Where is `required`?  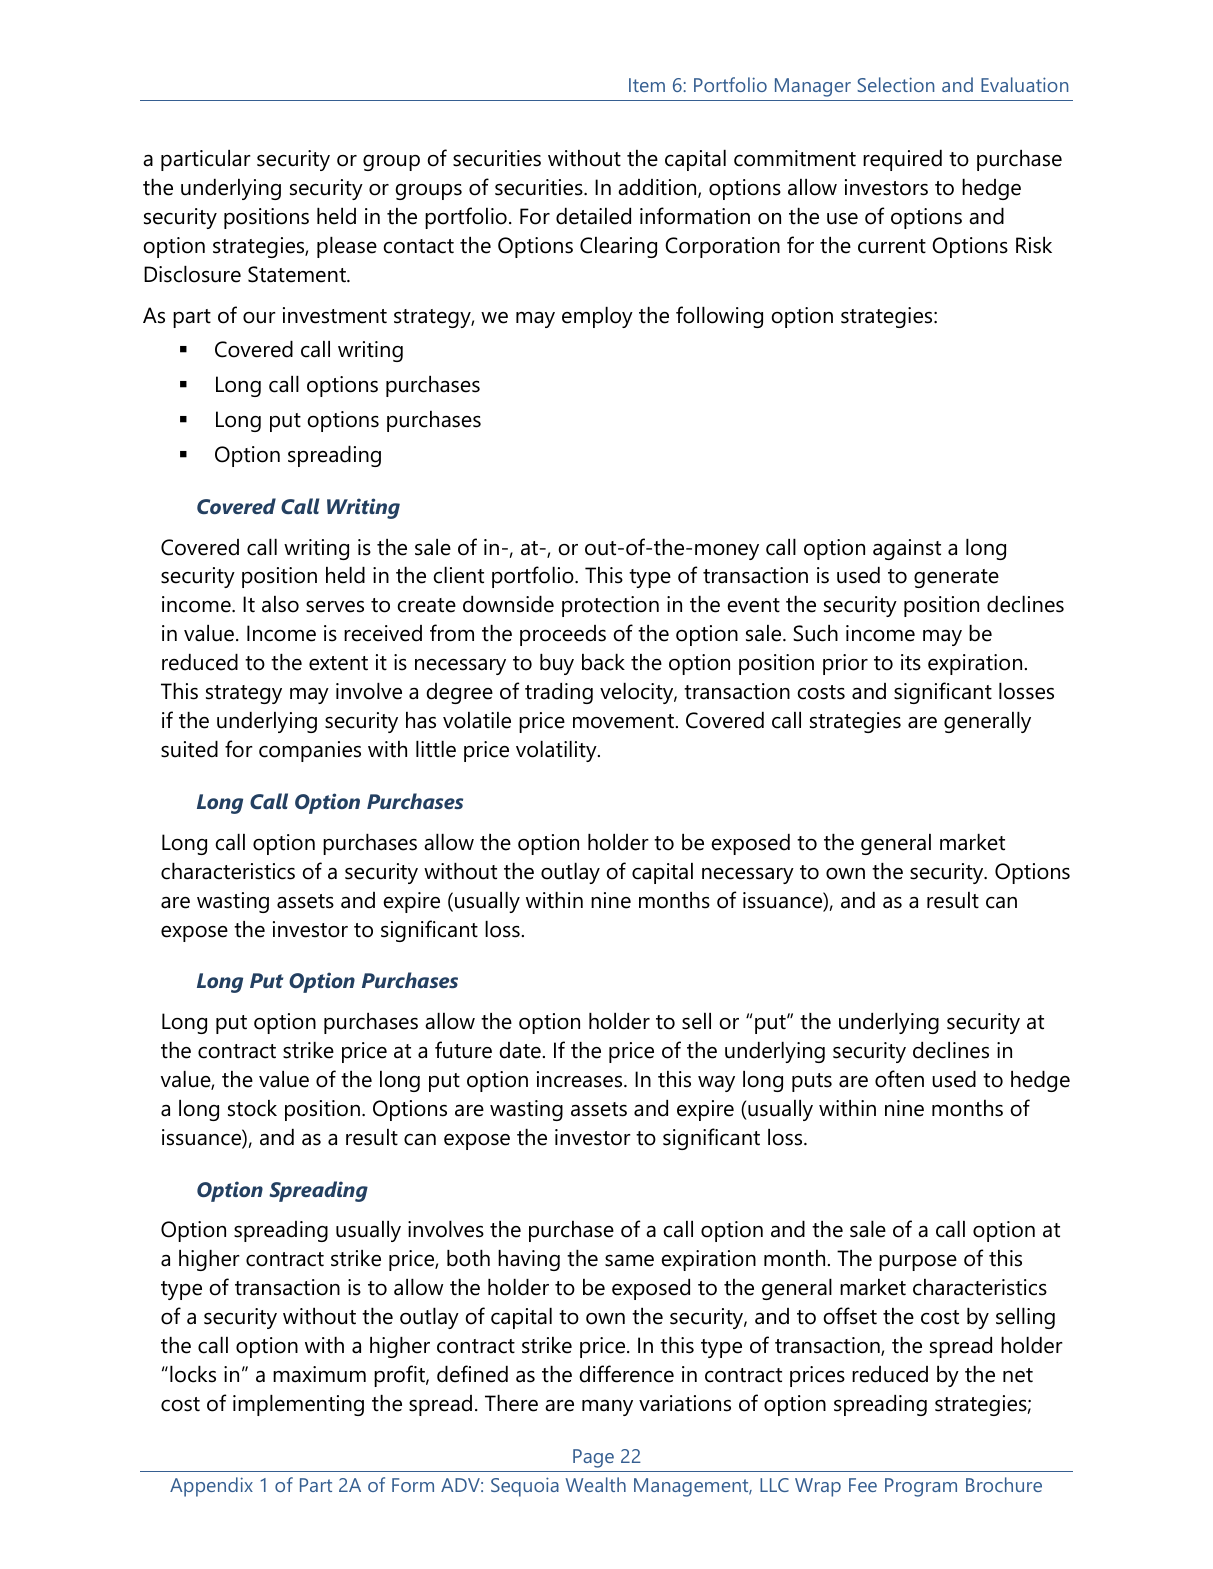
required is located at coordinates (902, 160).
